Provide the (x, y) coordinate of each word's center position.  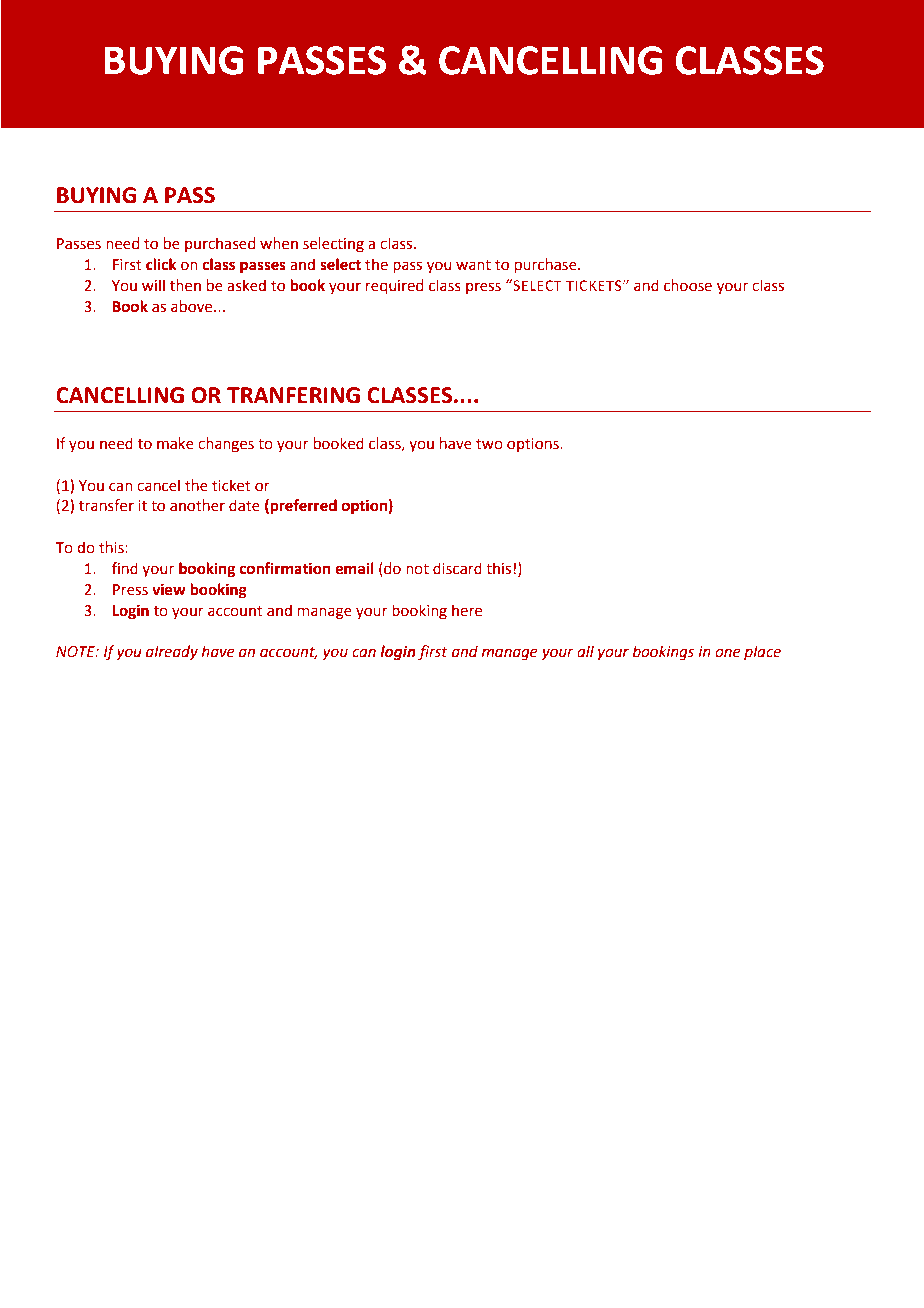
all (585, 651)
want (473, 265)
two (489, 444)
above (193, 306)
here (467, 610)
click (161, 264)
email (354, 568)
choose (688, 285)
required (395, 286)
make (175, 443)
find (125, 568)
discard (457, 568)
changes (226, 445)
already (172, 652)
